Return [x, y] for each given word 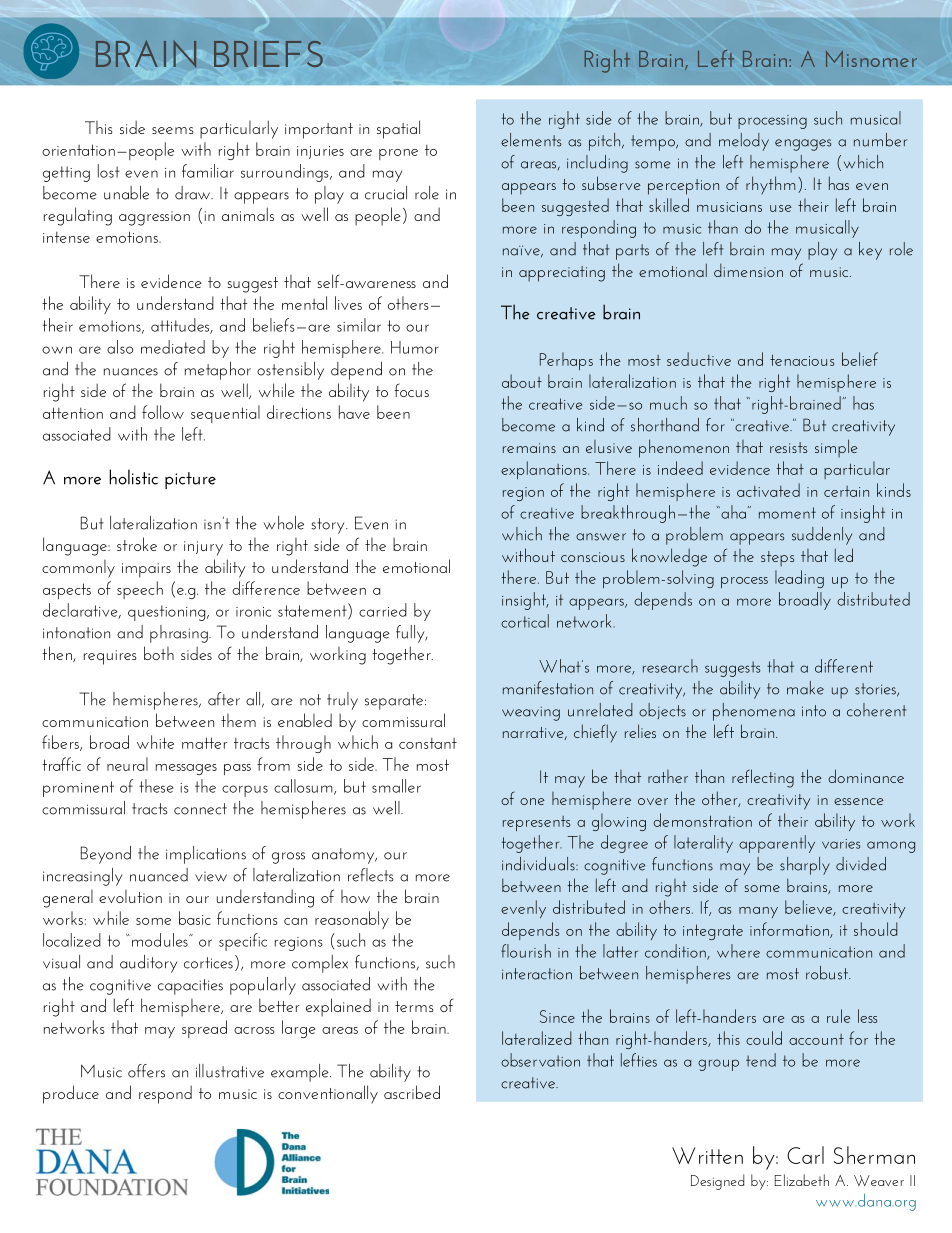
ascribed [412, 1092]
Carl [805, 1155]
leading [799, 579]
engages [803, 145]
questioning [168, 613]
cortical [525, 621]
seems [173, 130]
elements [531, 140]
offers [146, 1071]
